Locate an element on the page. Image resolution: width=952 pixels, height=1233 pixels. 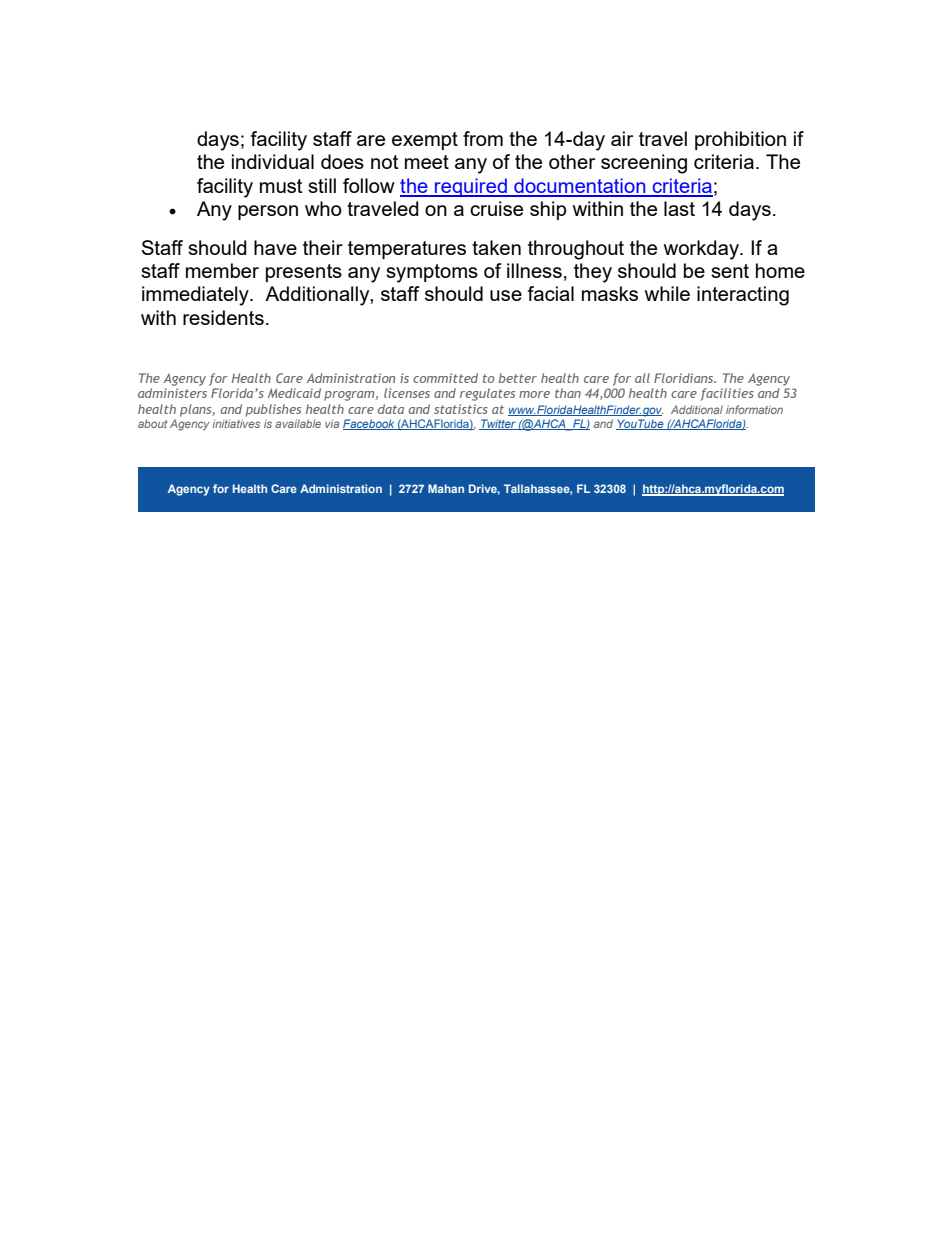
use is located at coordinates (506, 295).
